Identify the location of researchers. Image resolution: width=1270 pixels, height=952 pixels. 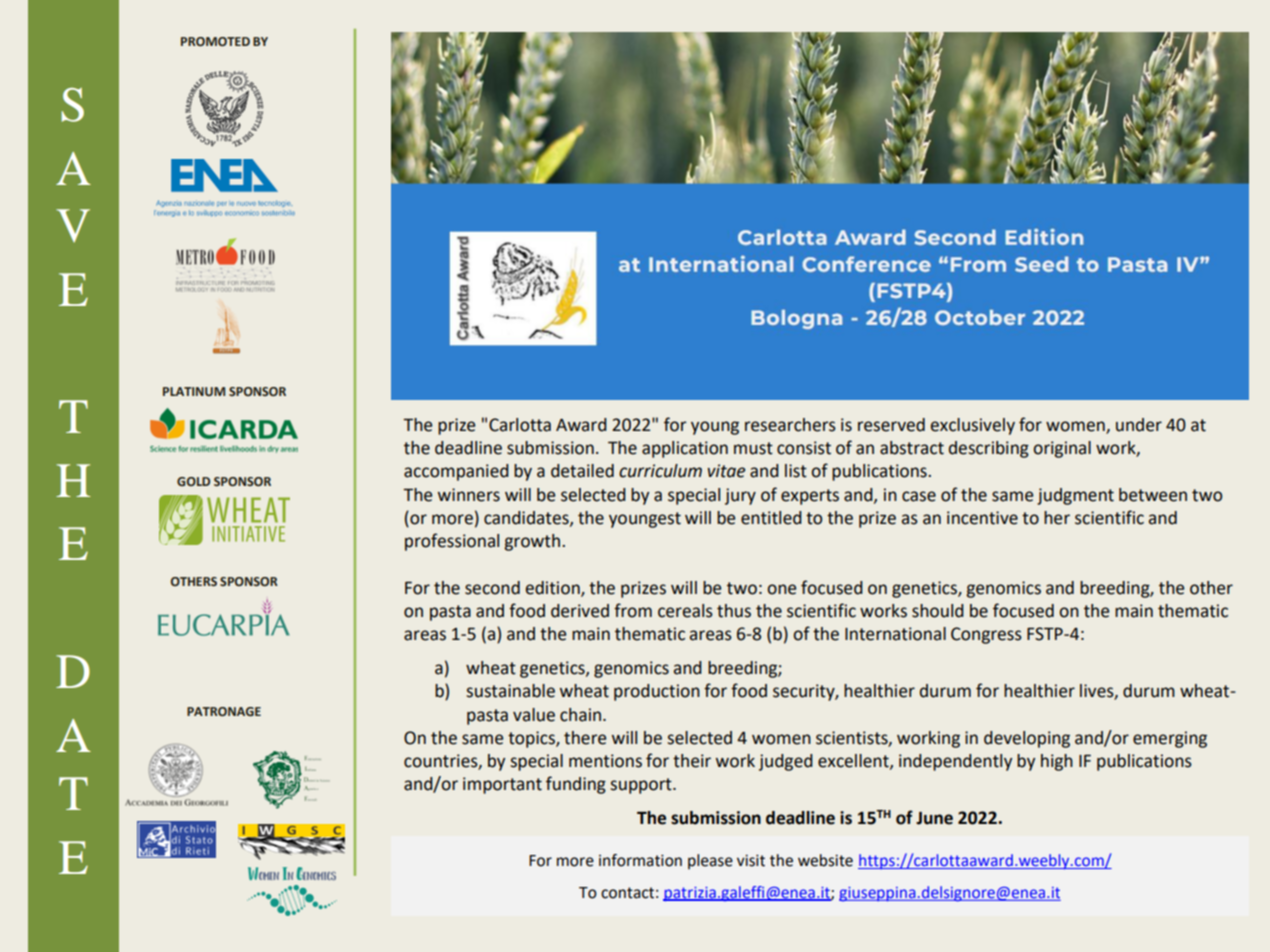
(790, 425).
